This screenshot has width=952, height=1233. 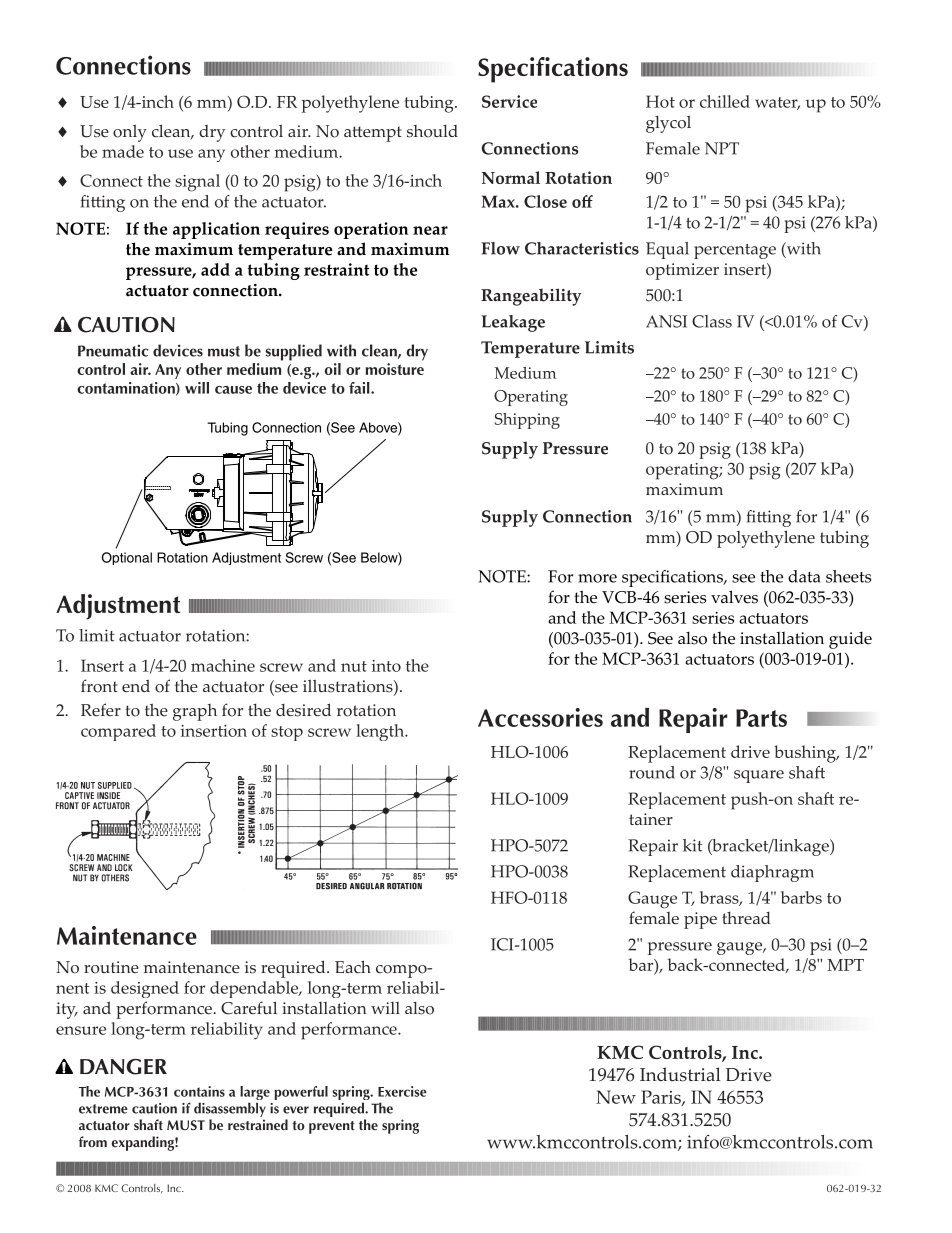 I want to click on should, so click(x=432, y=131).
